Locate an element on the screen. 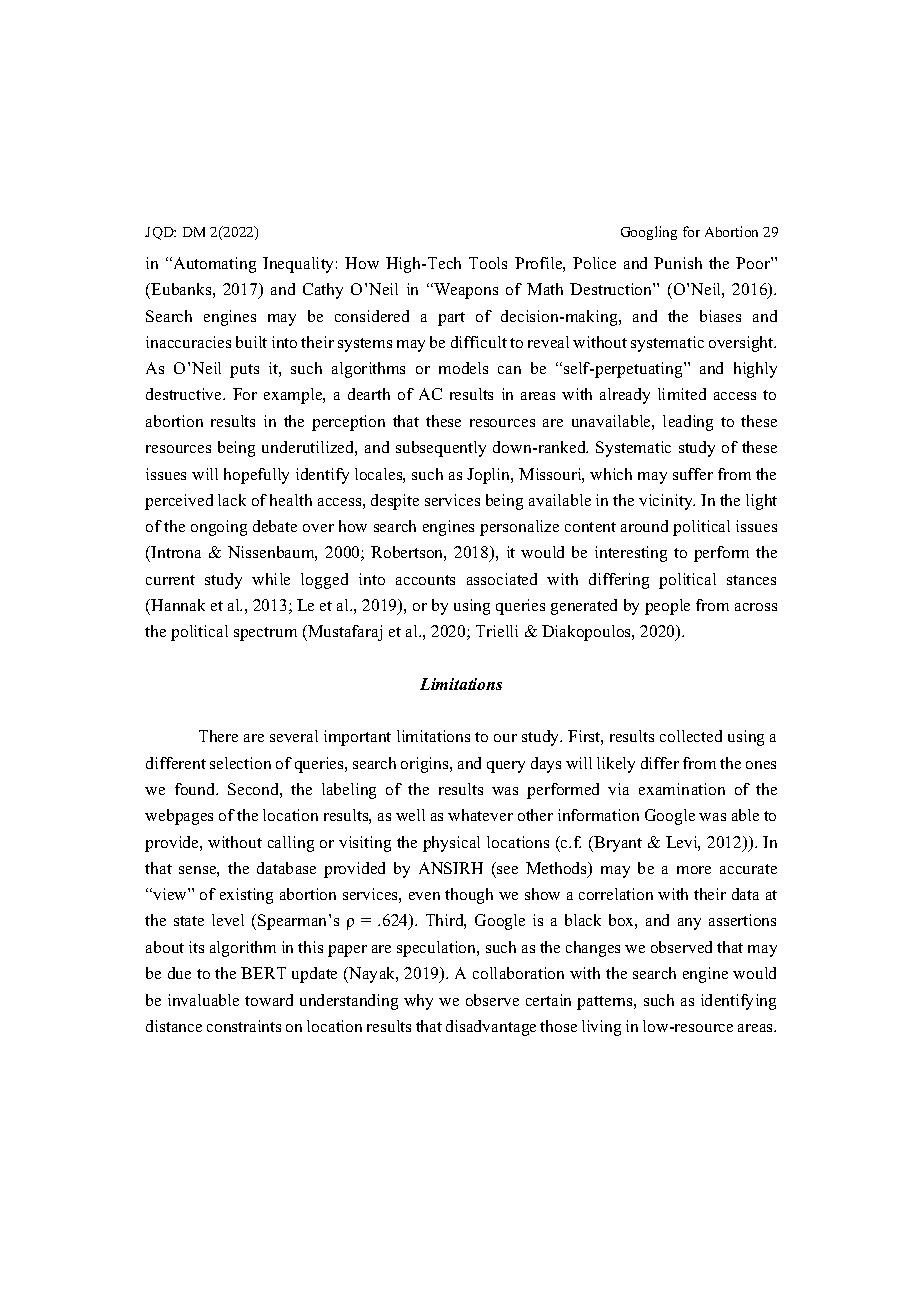 The height and width of the screenshot is (1308, 924). built is located at coordinates (251, 342).
